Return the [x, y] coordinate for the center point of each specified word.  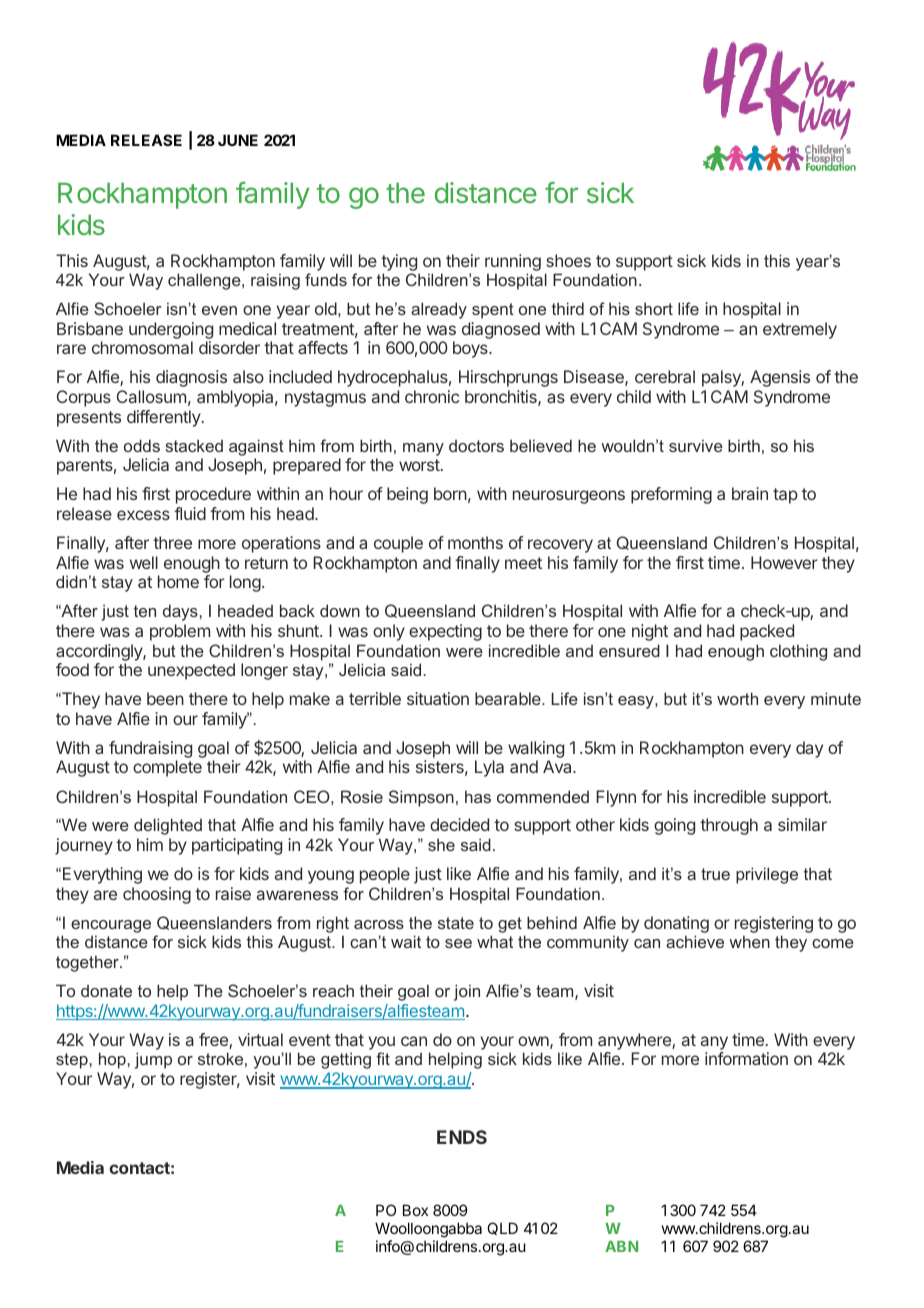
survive [696, 445]
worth [737, 698]
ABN [621, 1246]
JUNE [238, 140]
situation [438, 698]
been [165, 698]
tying [399, 262]
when [749, 941]
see [458, 943]
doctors [476, 446]
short [654, 308]
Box [415, 1210]
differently [164, 418]
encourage [111, 926]
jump [153, 1060]
